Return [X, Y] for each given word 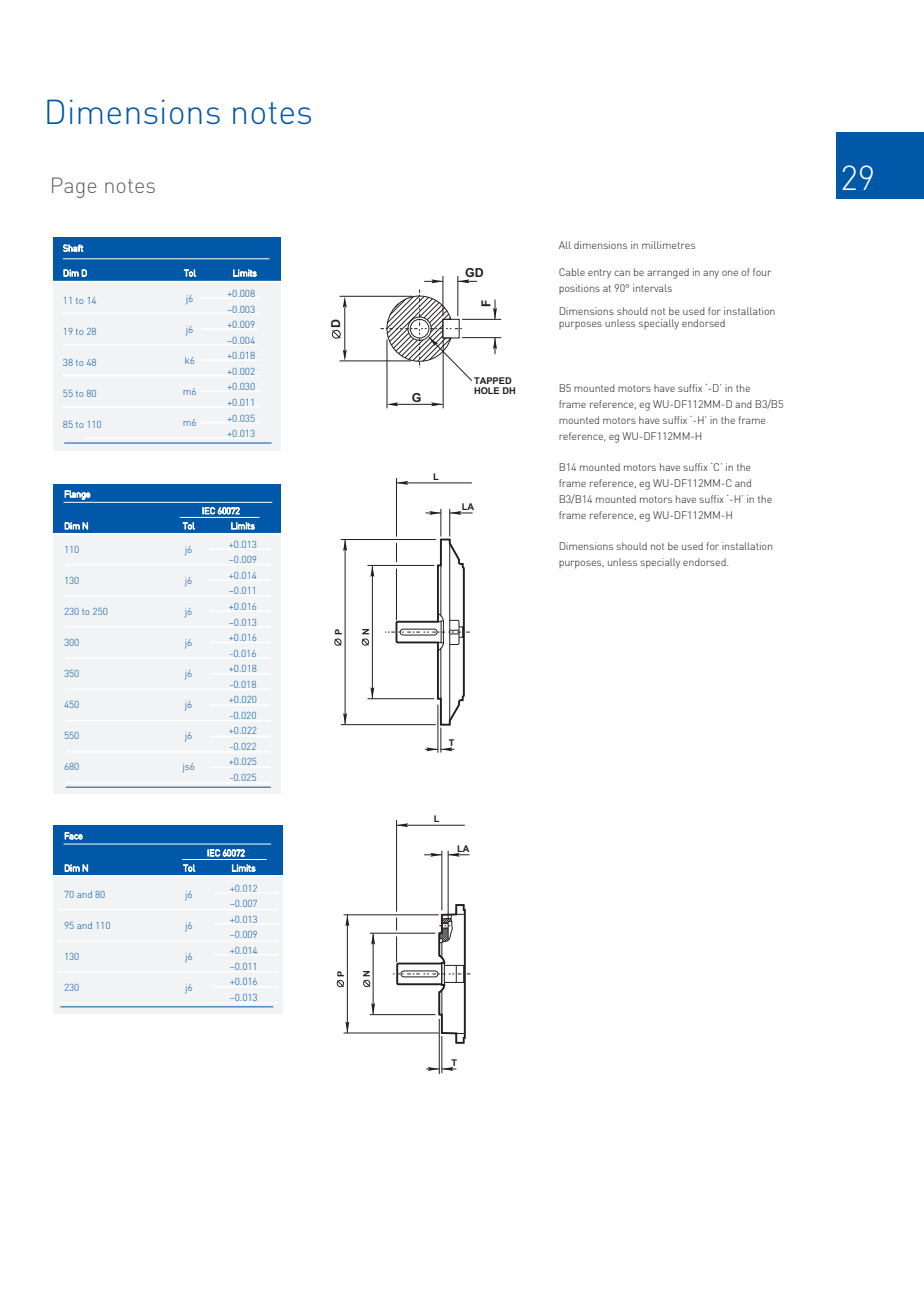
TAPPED [493, 380]
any [711, 274]
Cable [572, 272]
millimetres [668, 245]
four [762, 272]
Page [74, 187]
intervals [652, 288]
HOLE [486, 390]
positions [579, 289]
